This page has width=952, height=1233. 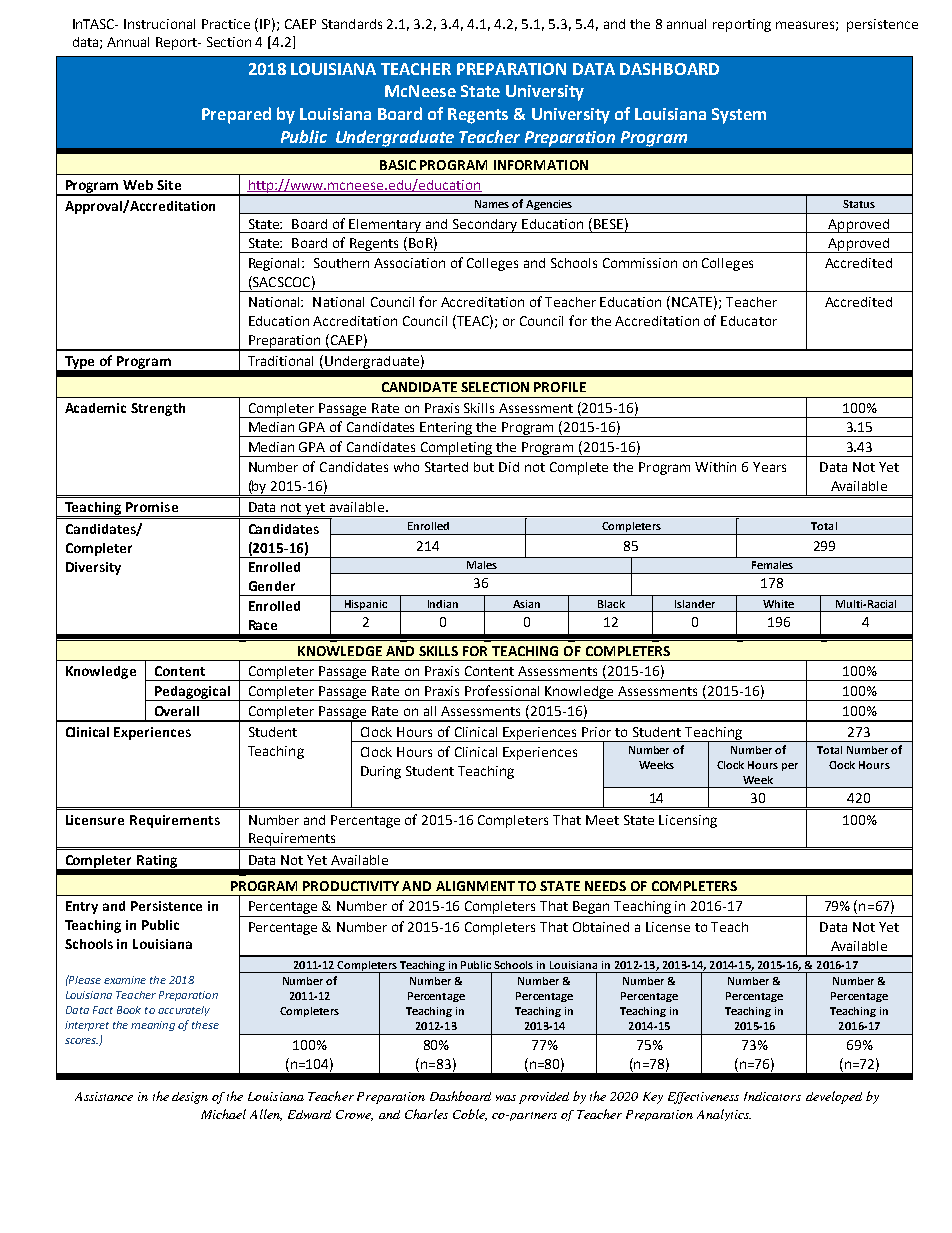 What do you see at coordinates (739, 116) in the page?
I see `System` at bounding box center [739, 116].
